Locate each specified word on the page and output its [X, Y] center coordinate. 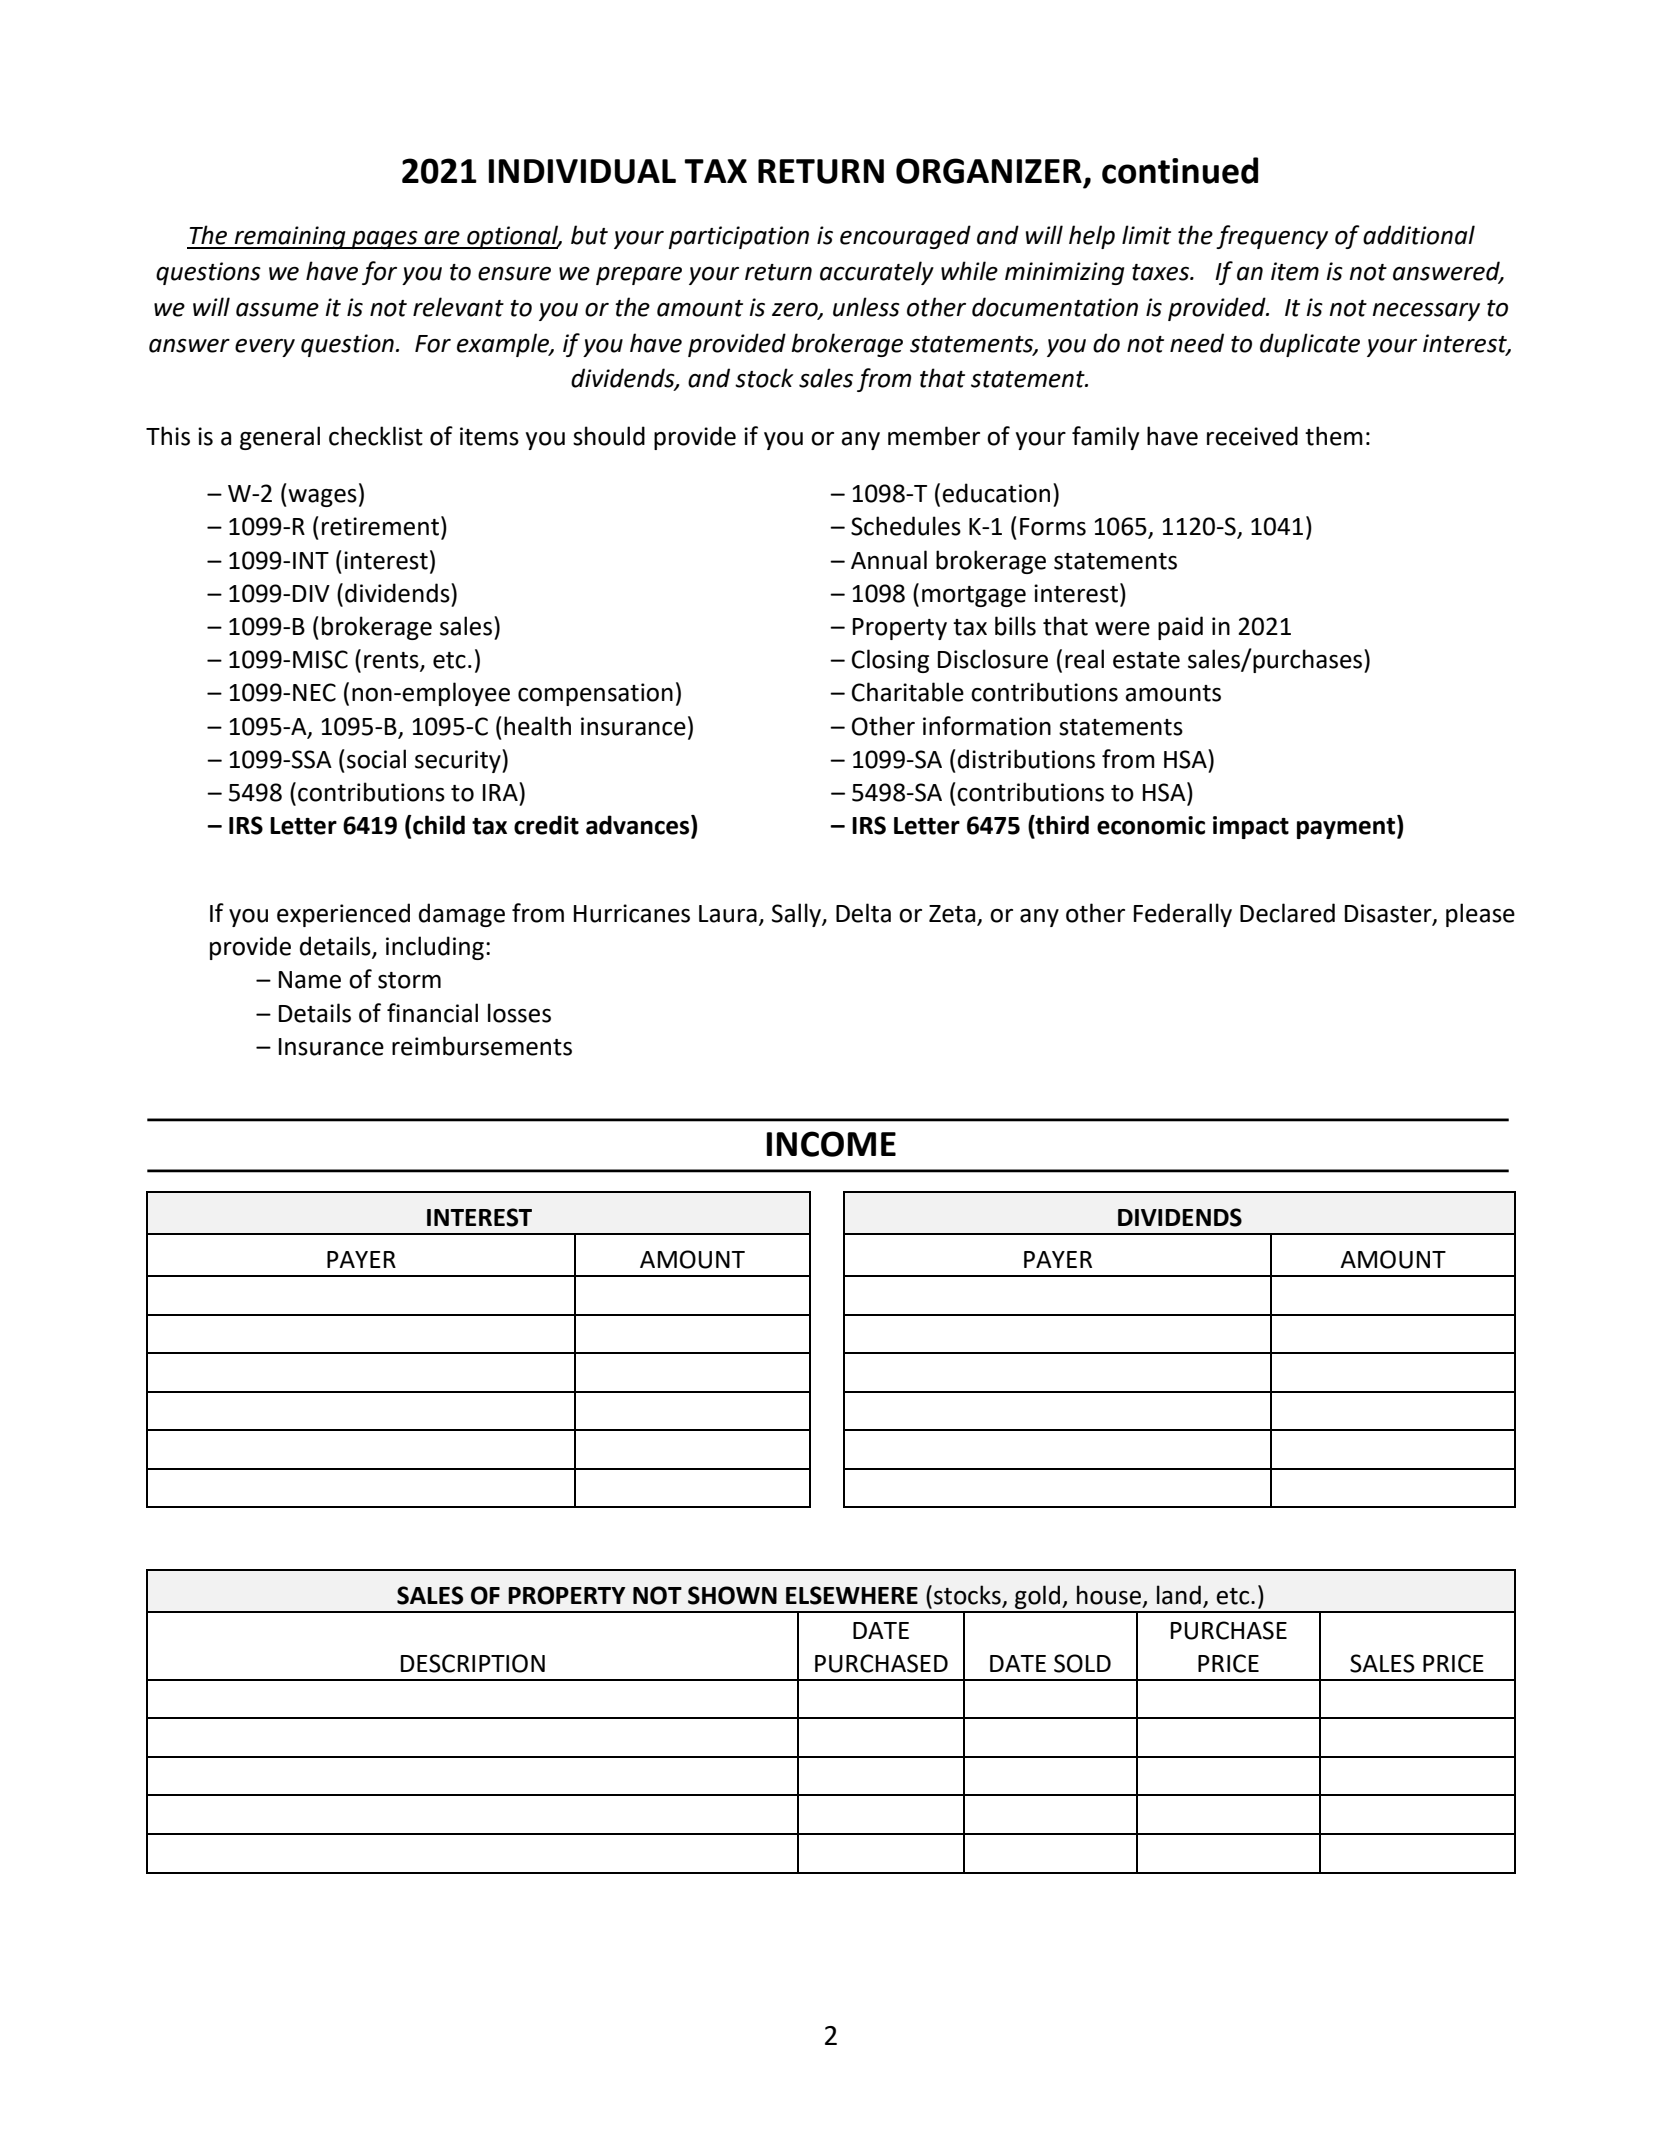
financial [432, 1013]
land [1179, 1595]
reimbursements [482, 1046]
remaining [290, 237]
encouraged [905, 237]
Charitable [908, 692]
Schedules [906, 526]
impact [1251, 827]
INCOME [831, 1144]
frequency [1272, 237]
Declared [1287, 913]
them [1334, 436]
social [376, 759]
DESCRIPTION [473, 1663]
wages [321, 498]
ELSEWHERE [852, 1595]
